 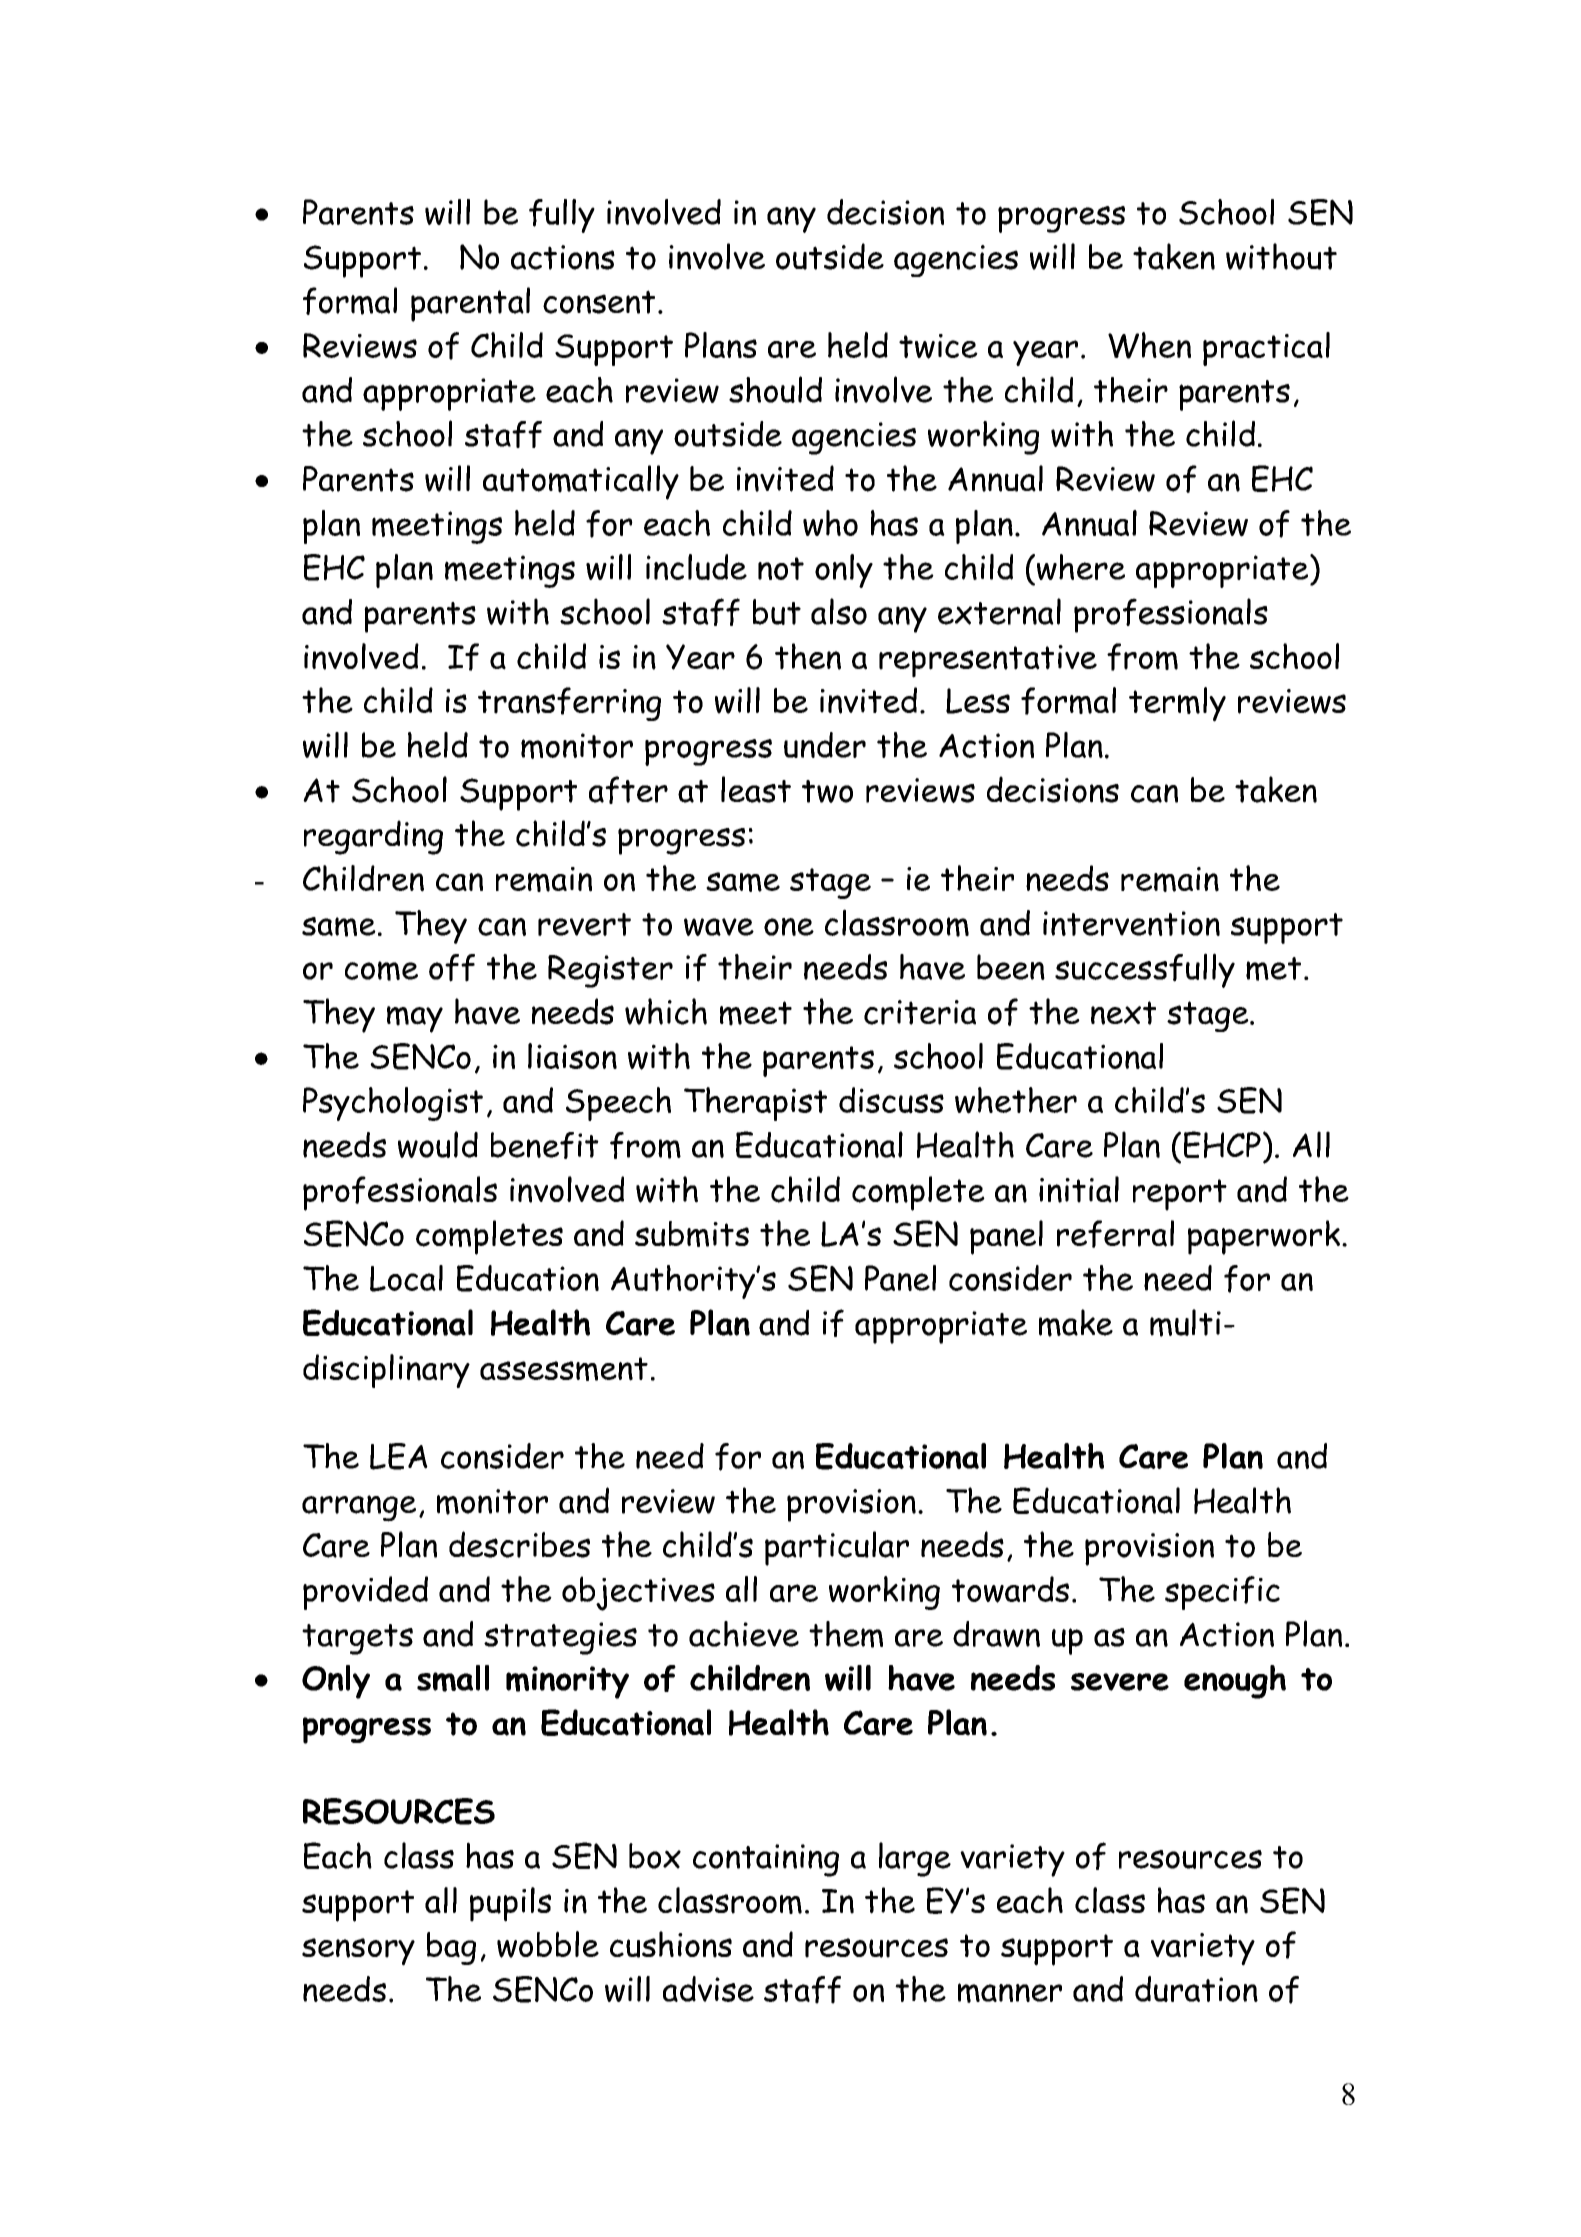 I want to click on containing, so click(x=766, y=1860).
